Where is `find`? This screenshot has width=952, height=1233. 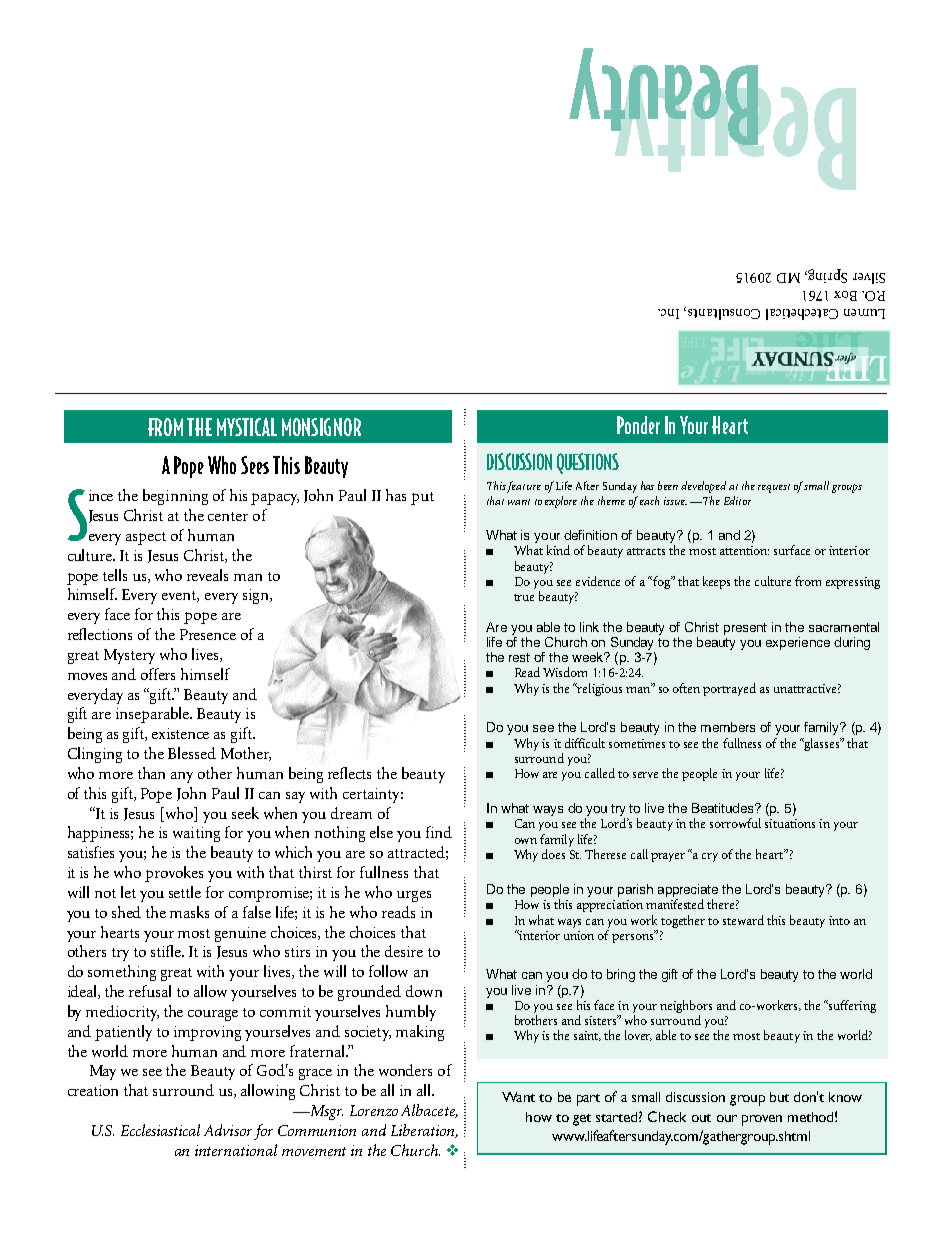 find is located at coordinates (439, 832).
